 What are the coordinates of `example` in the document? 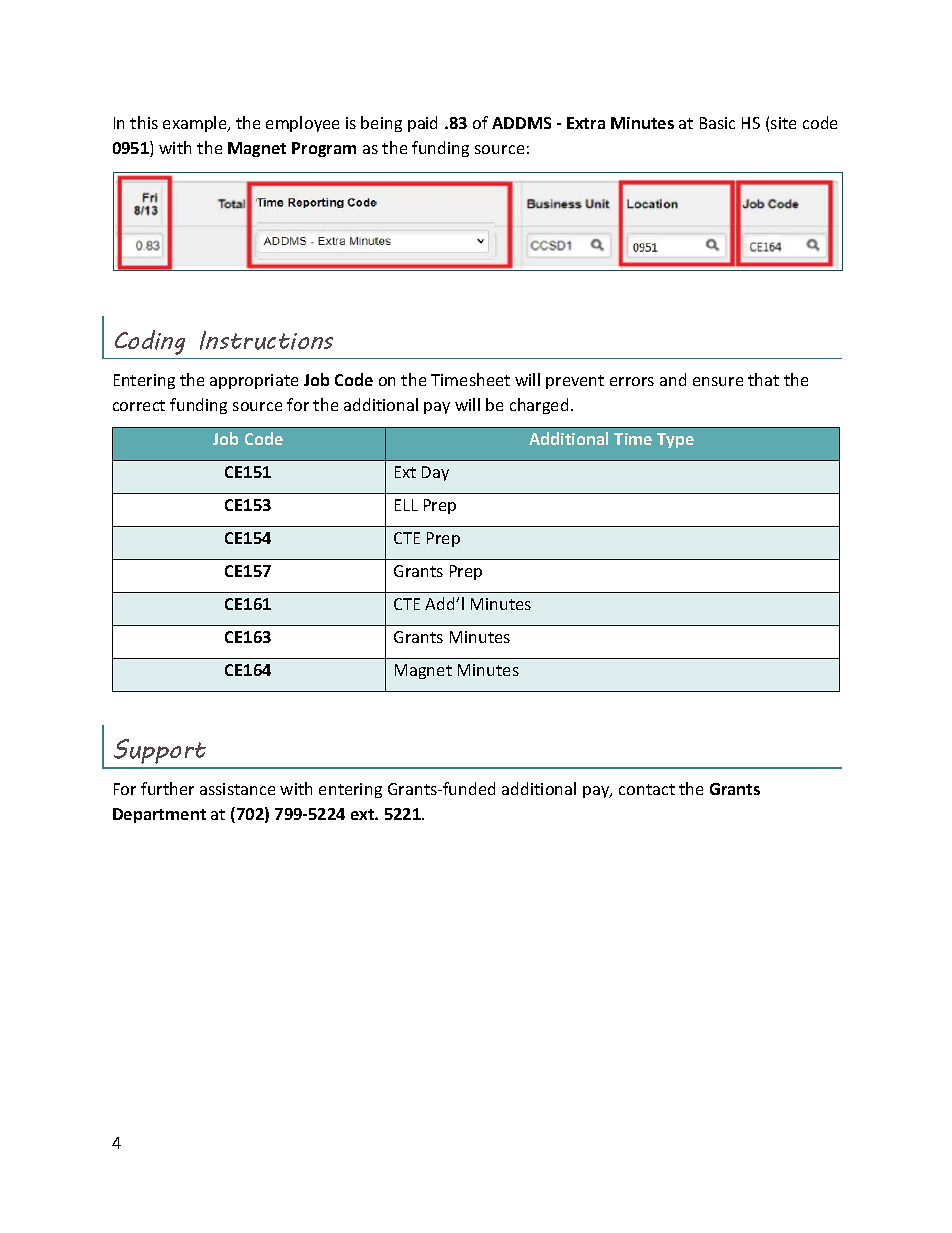 It's located at (196, 124).
